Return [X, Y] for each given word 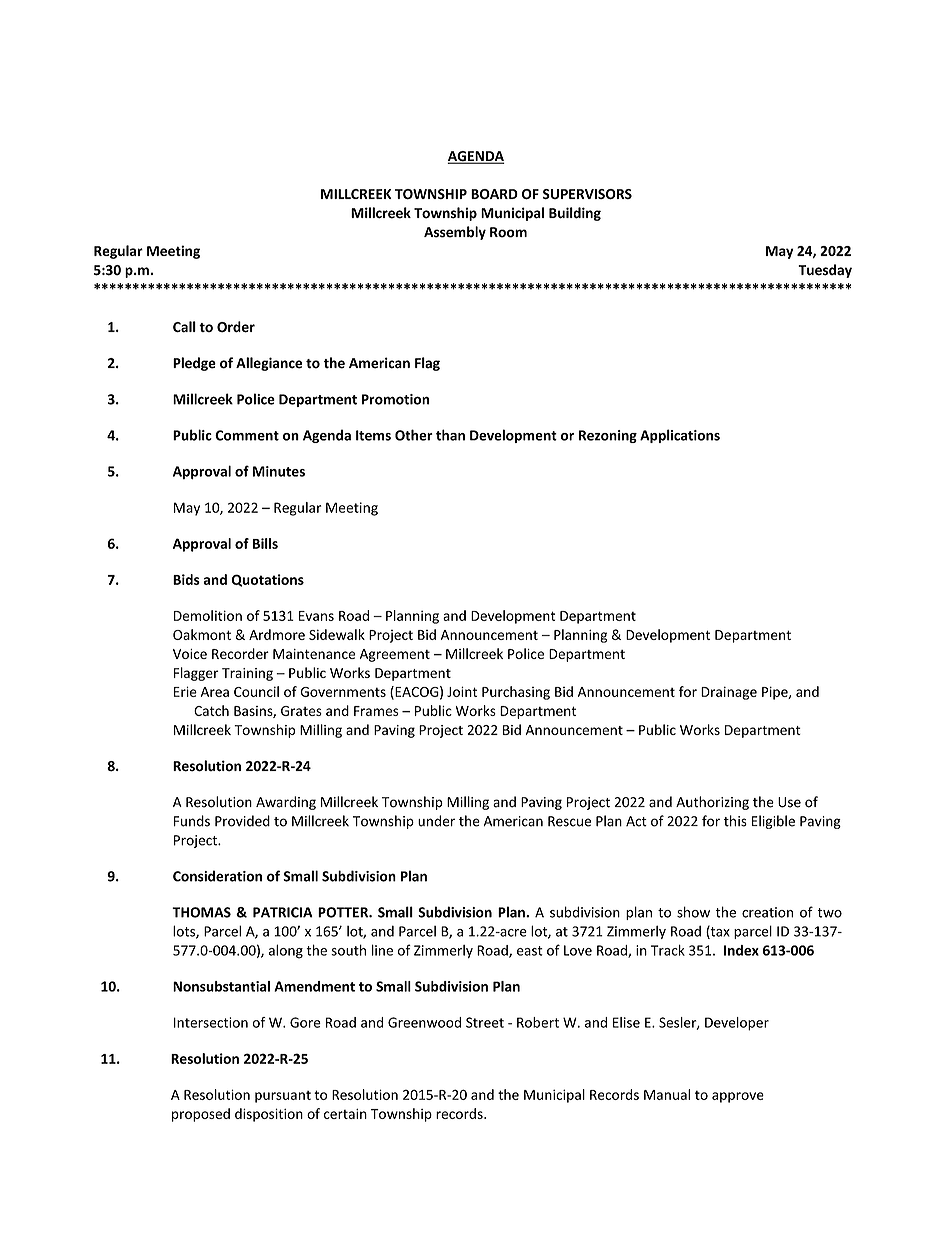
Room [508, 232]
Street [485, 1022]
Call [184, 327]
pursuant [283, 1097]
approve [738, 1097]
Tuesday [825, 271]
